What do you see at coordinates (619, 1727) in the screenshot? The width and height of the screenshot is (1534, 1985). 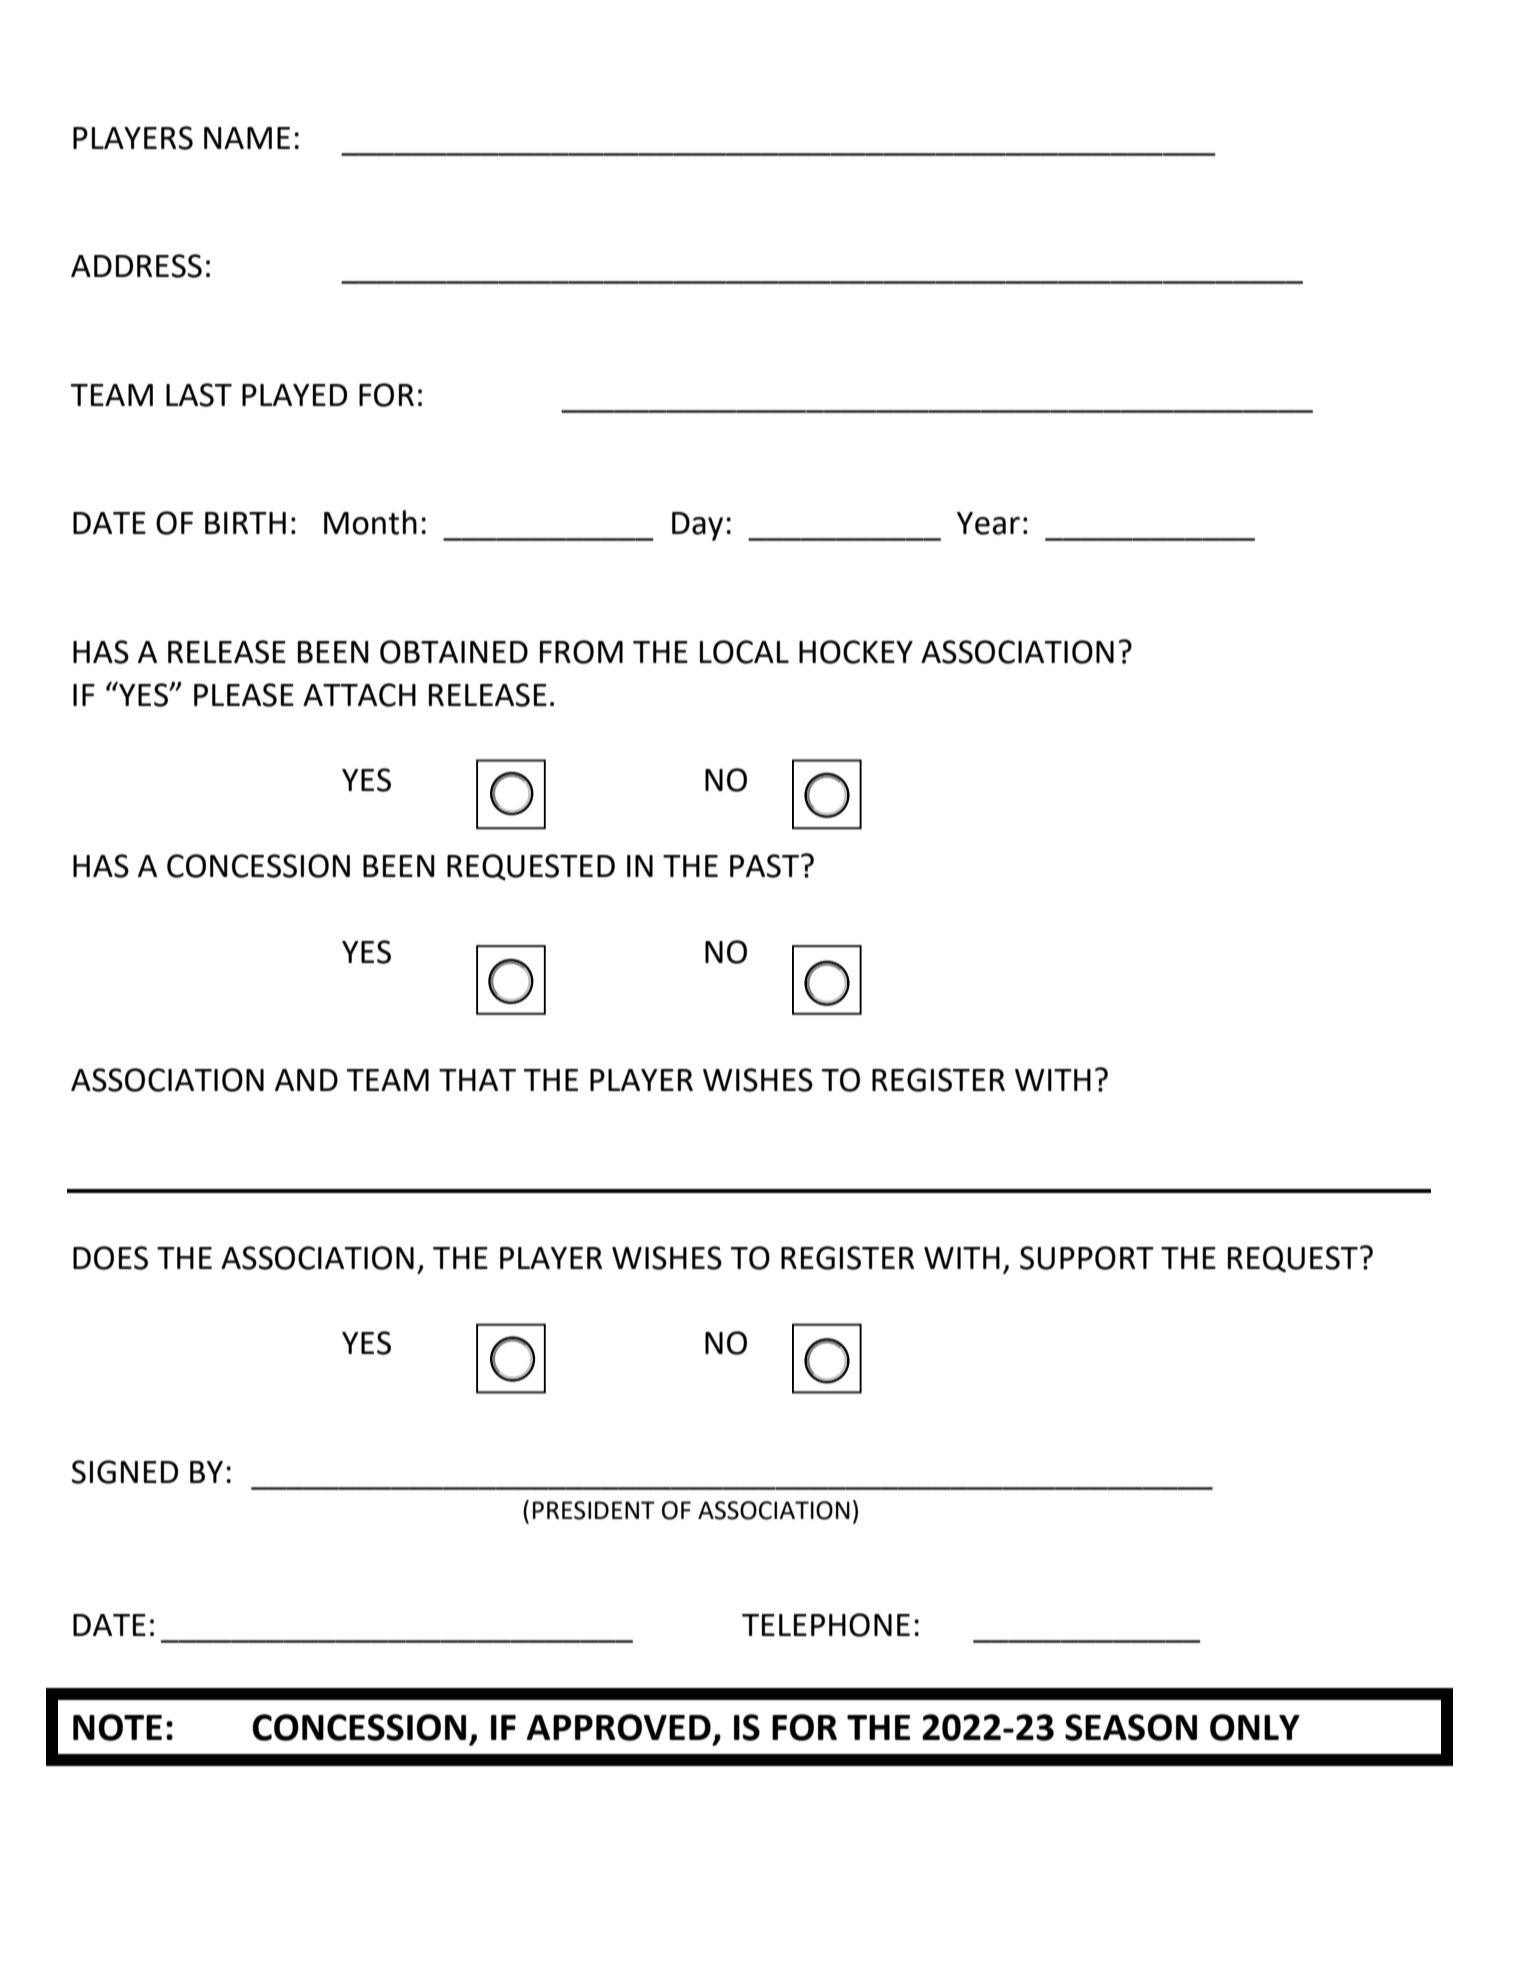 I see `APPROVED` at bounding box center [619, 1727].
